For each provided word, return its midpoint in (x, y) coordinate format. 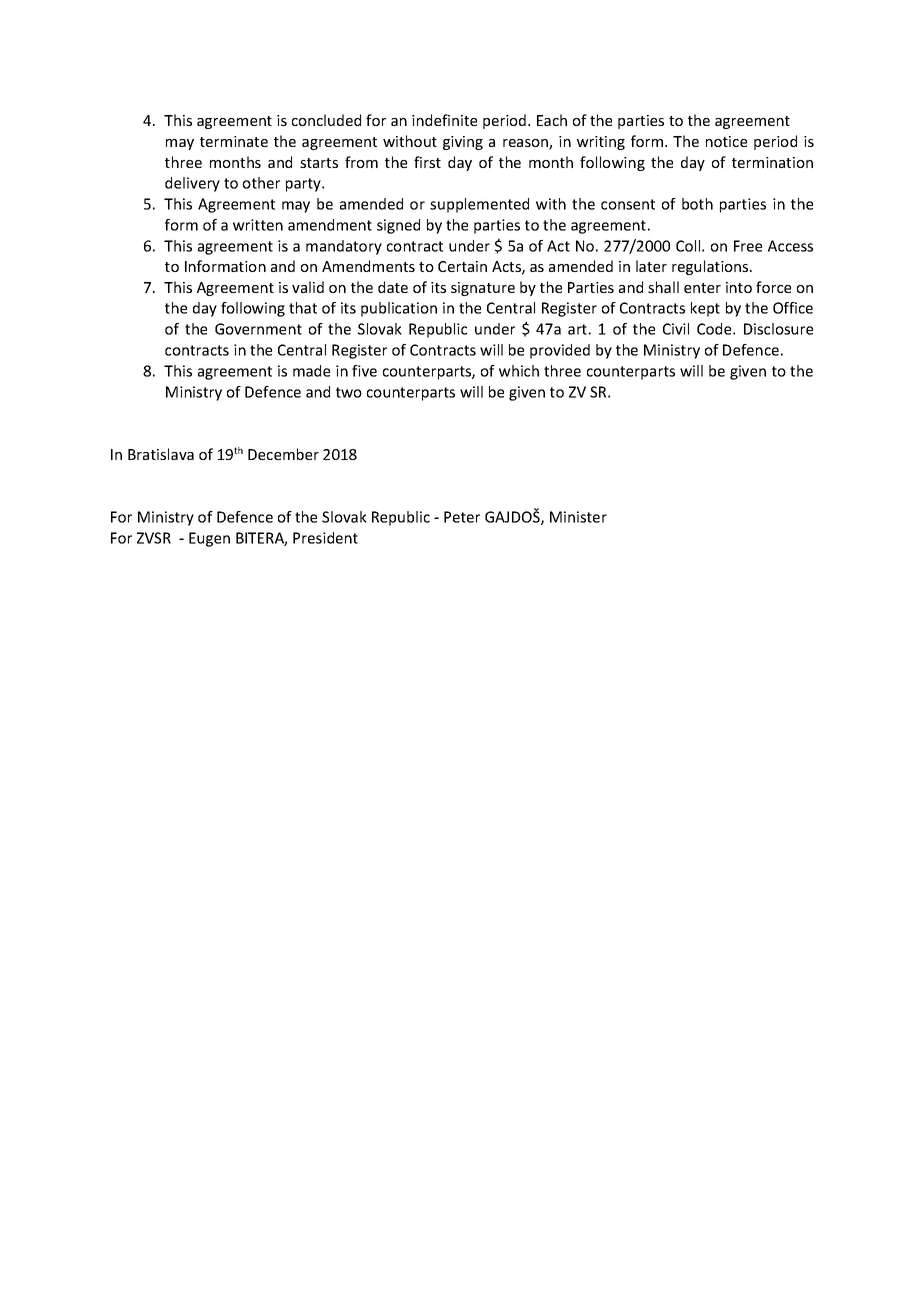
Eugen (209, 539)
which (519, 371)
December (283, 454)
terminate (234, 141)
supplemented (479, 205)
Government (258, 329)
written (258, 225)
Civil (676, 329)
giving (463, 143)
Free (748, 246)
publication (399, 309)
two (349, 392)
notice (726, 141)
